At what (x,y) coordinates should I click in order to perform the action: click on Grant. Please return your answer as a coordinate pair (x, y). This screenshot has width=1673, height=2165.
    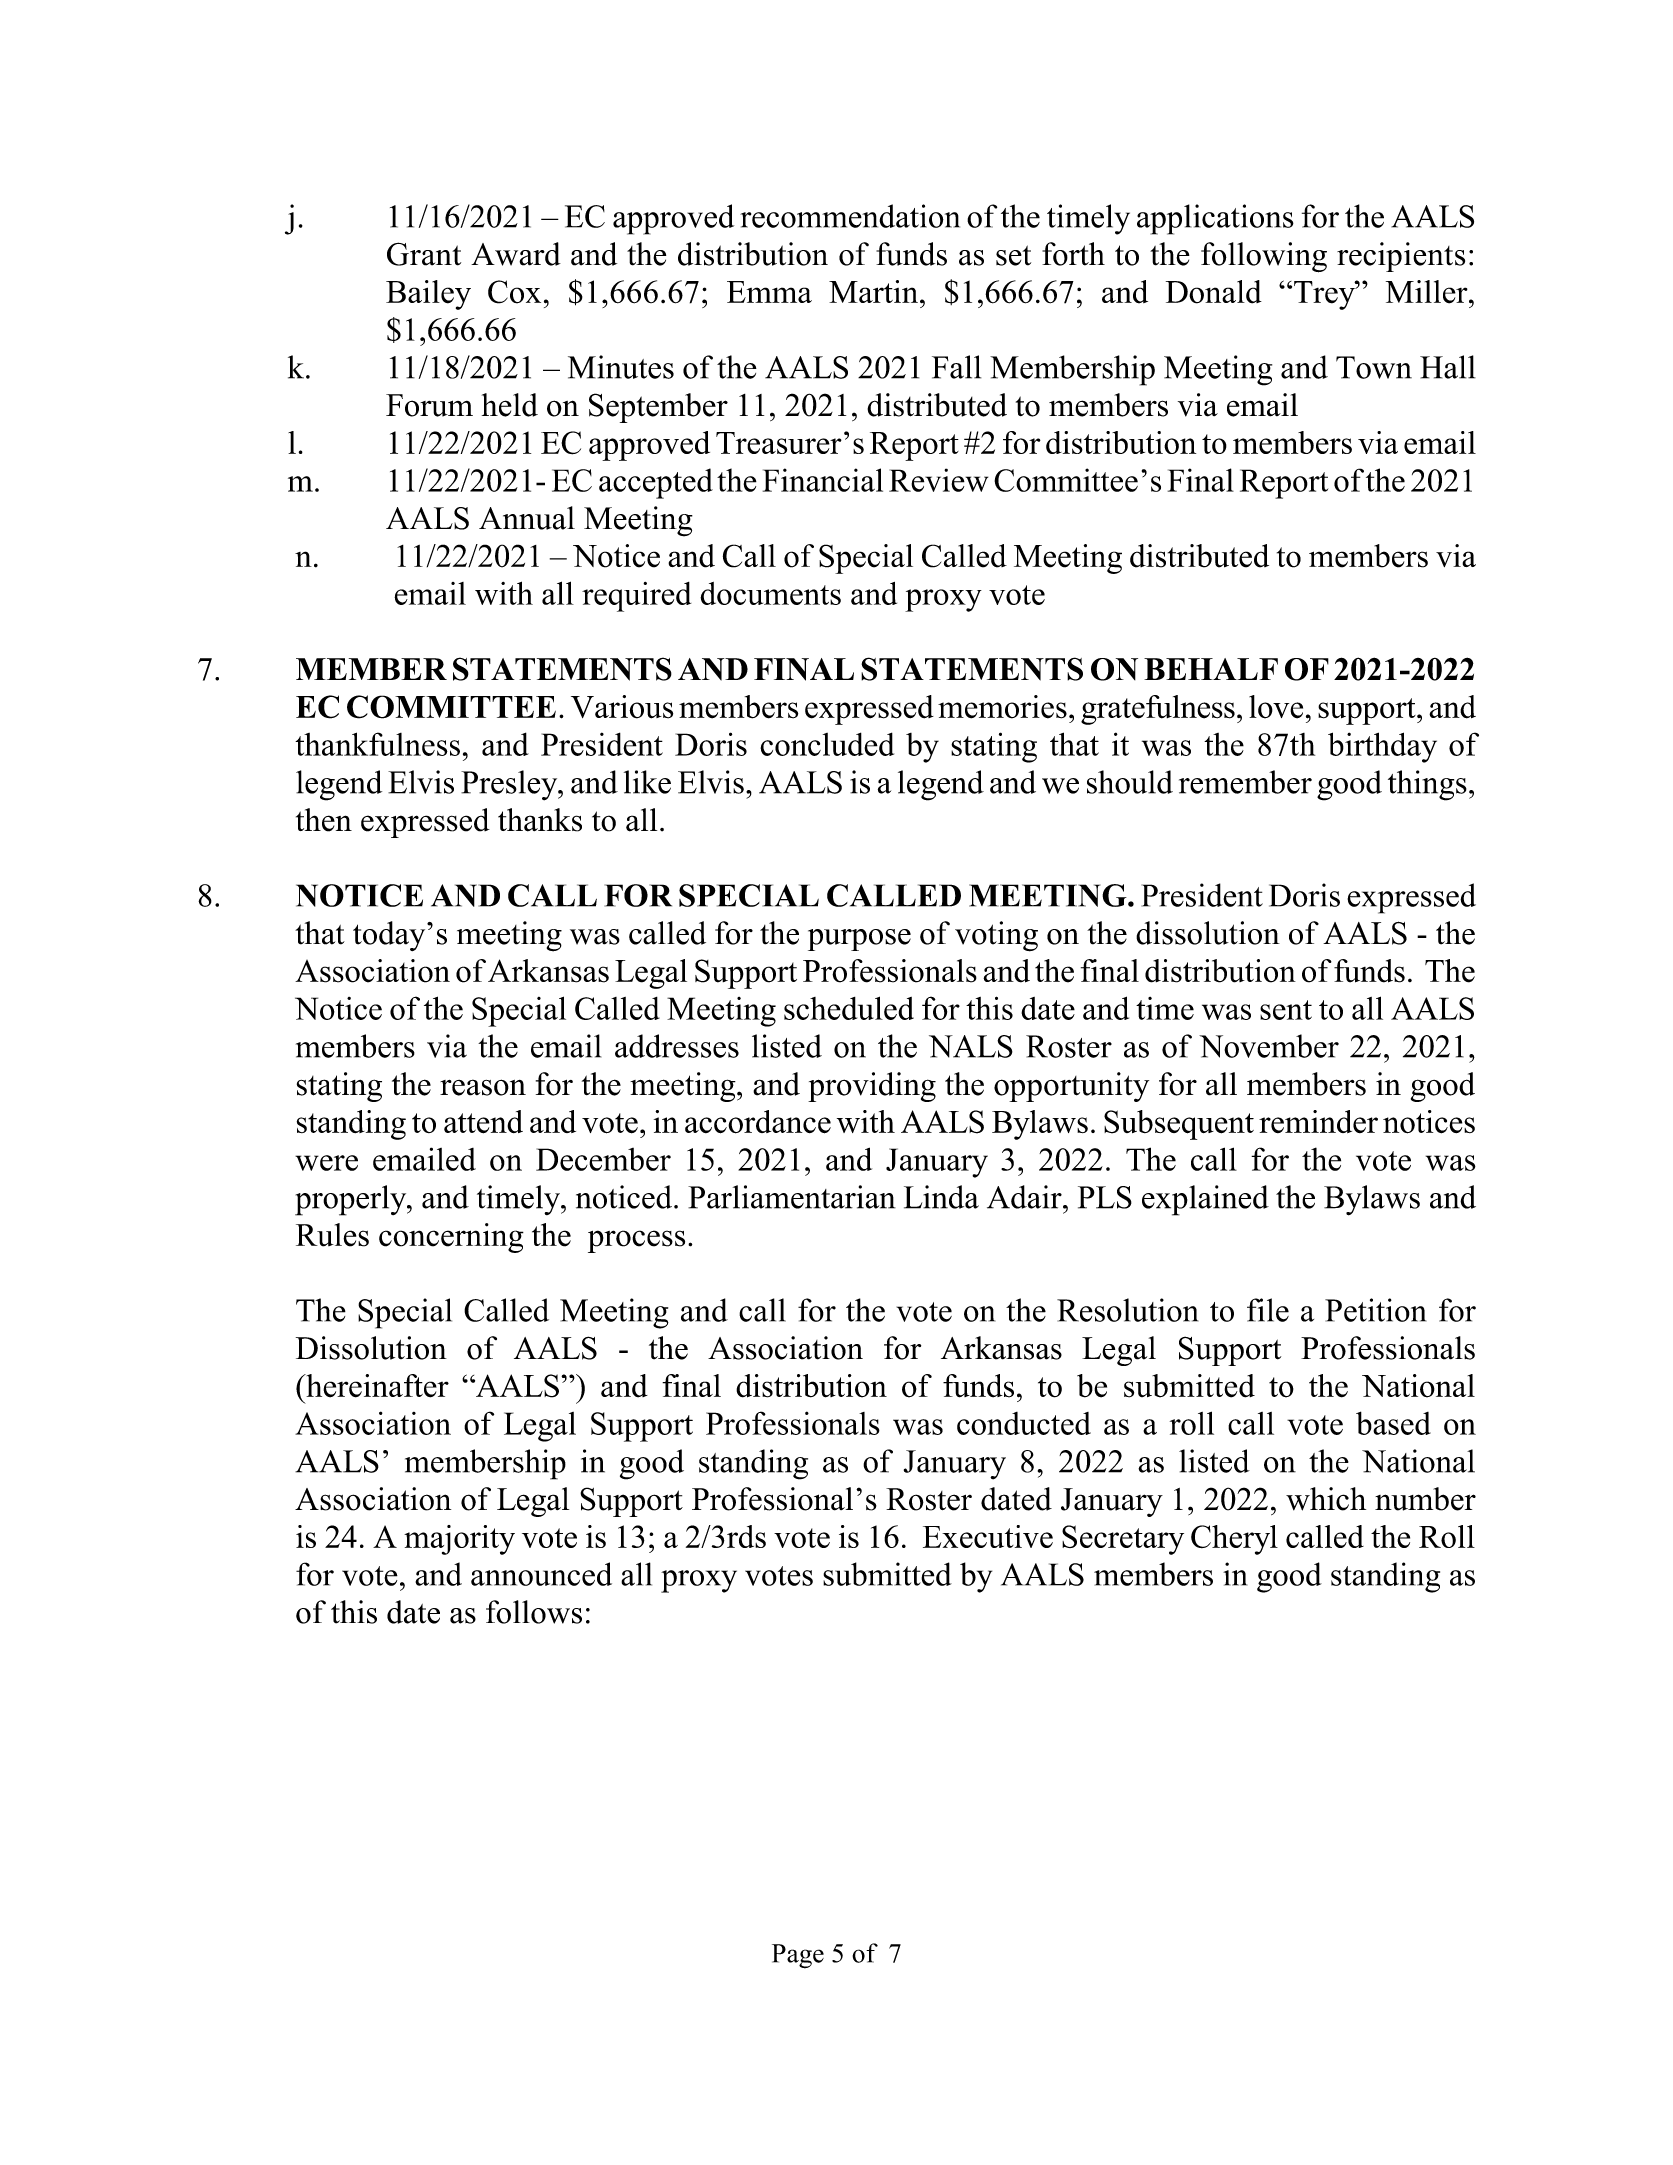
    Looking at the image, I should click on (424, 254).
